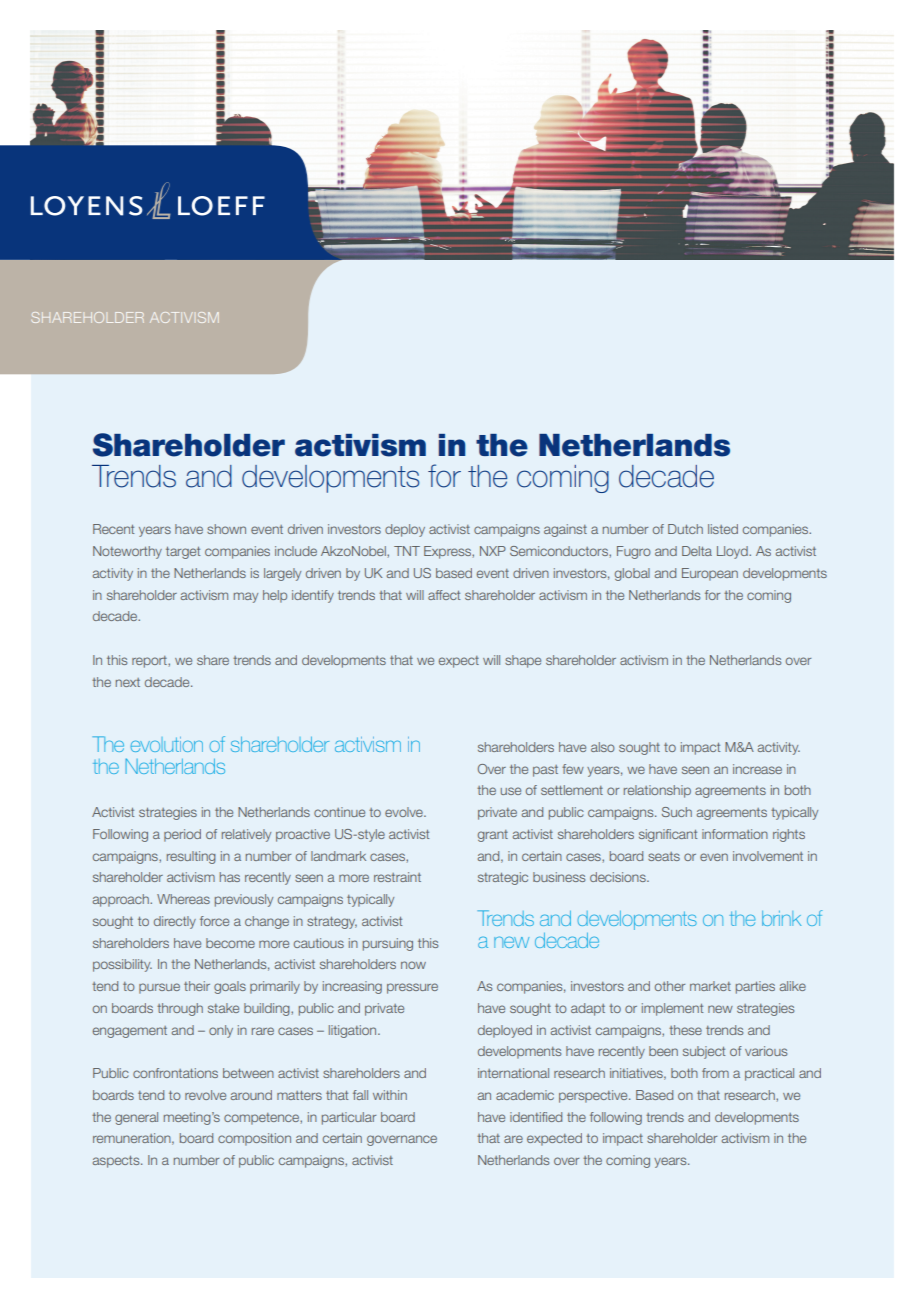 The height and width of the screenshot is (1308, 924). Describe the element at coordinates (685, 1030) in the screenshot. I see `these` at that location.
